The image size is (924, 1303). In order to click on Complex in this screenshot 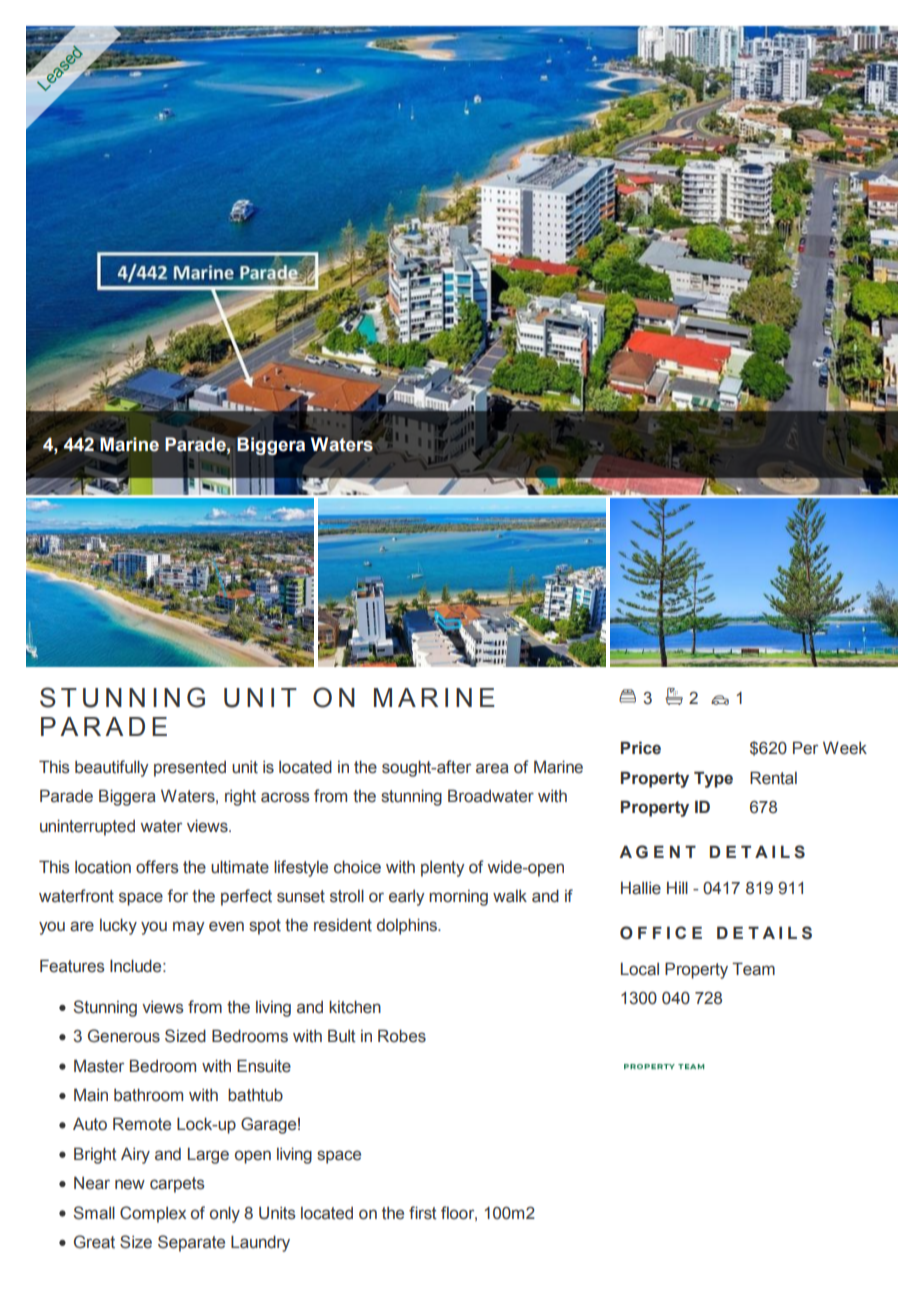, I will do `click(153, 1214)`.
